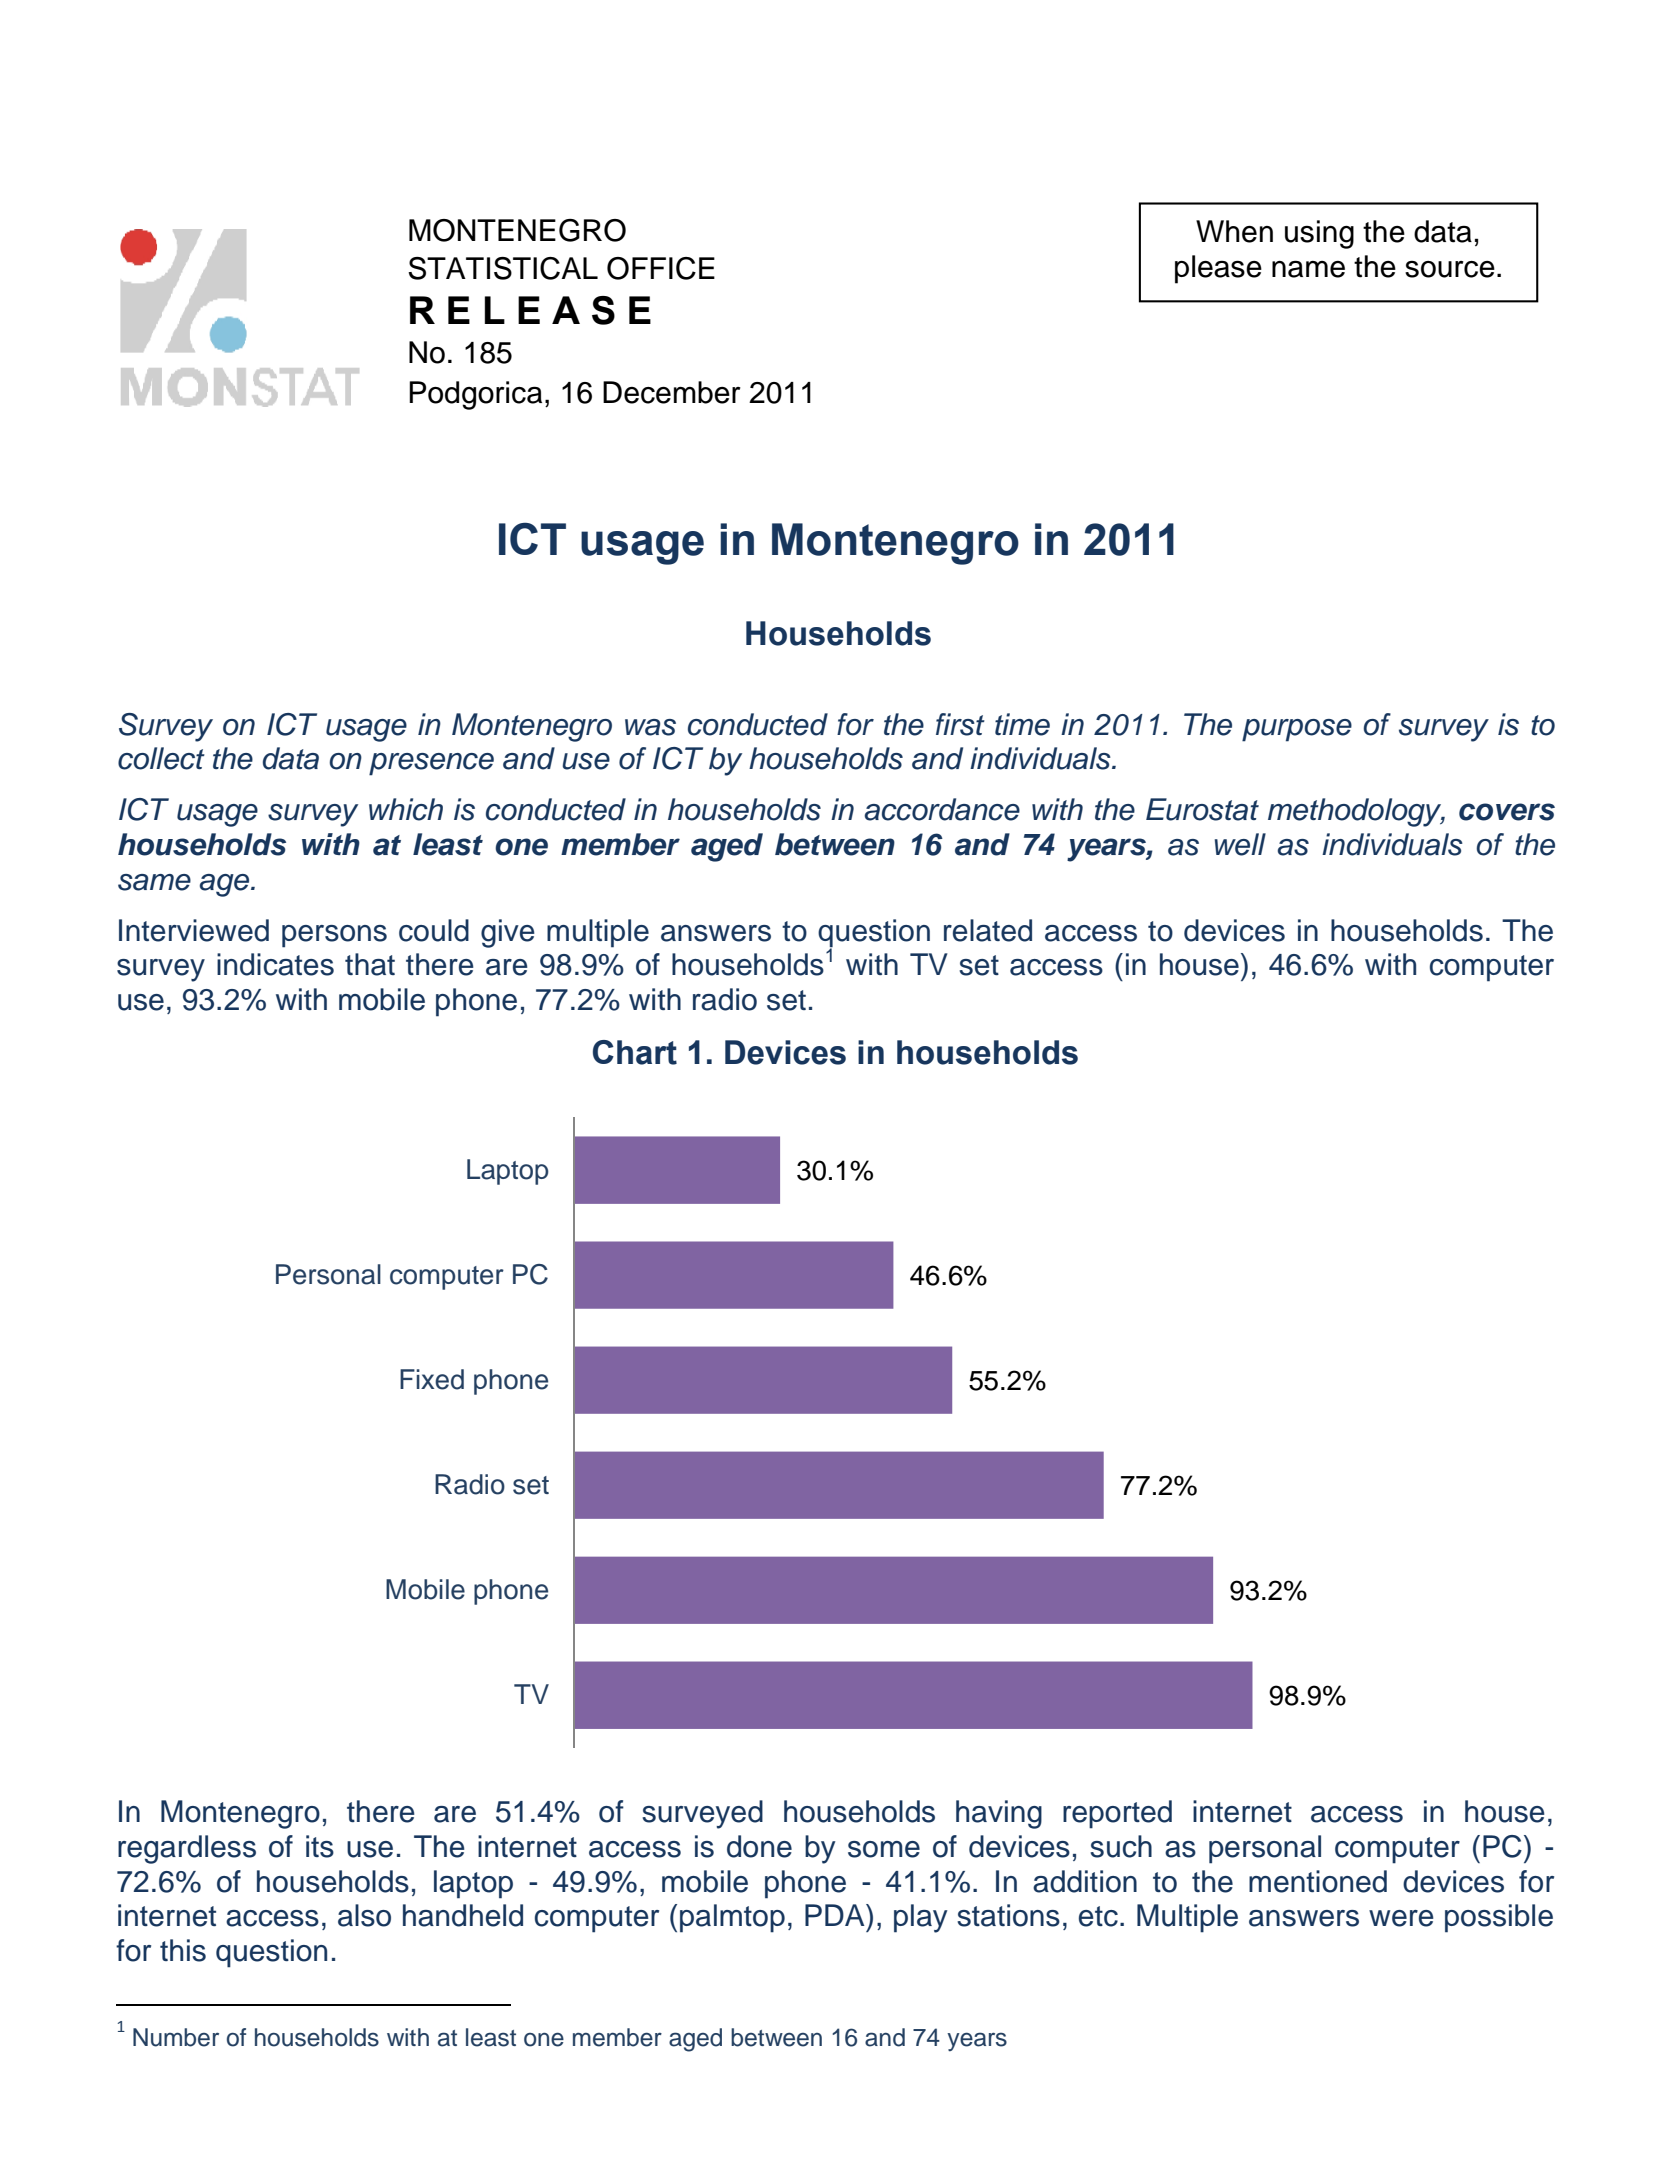  What do you see at coordinates (988, 930) in the screenshot?
I see `related` at bounding box center [988, 930].
